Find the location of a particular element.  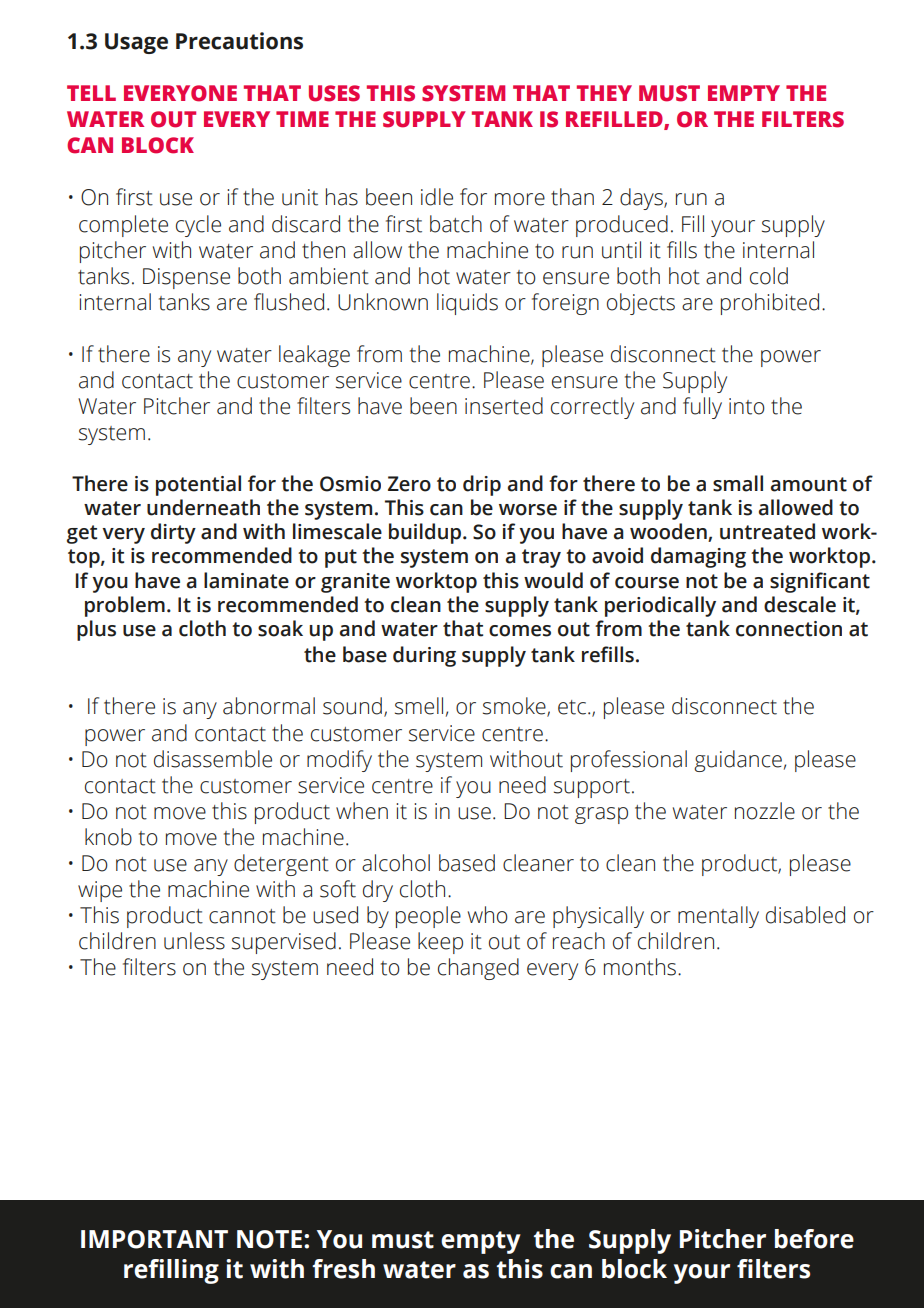

Usage is located at coordinates (136, 43).
